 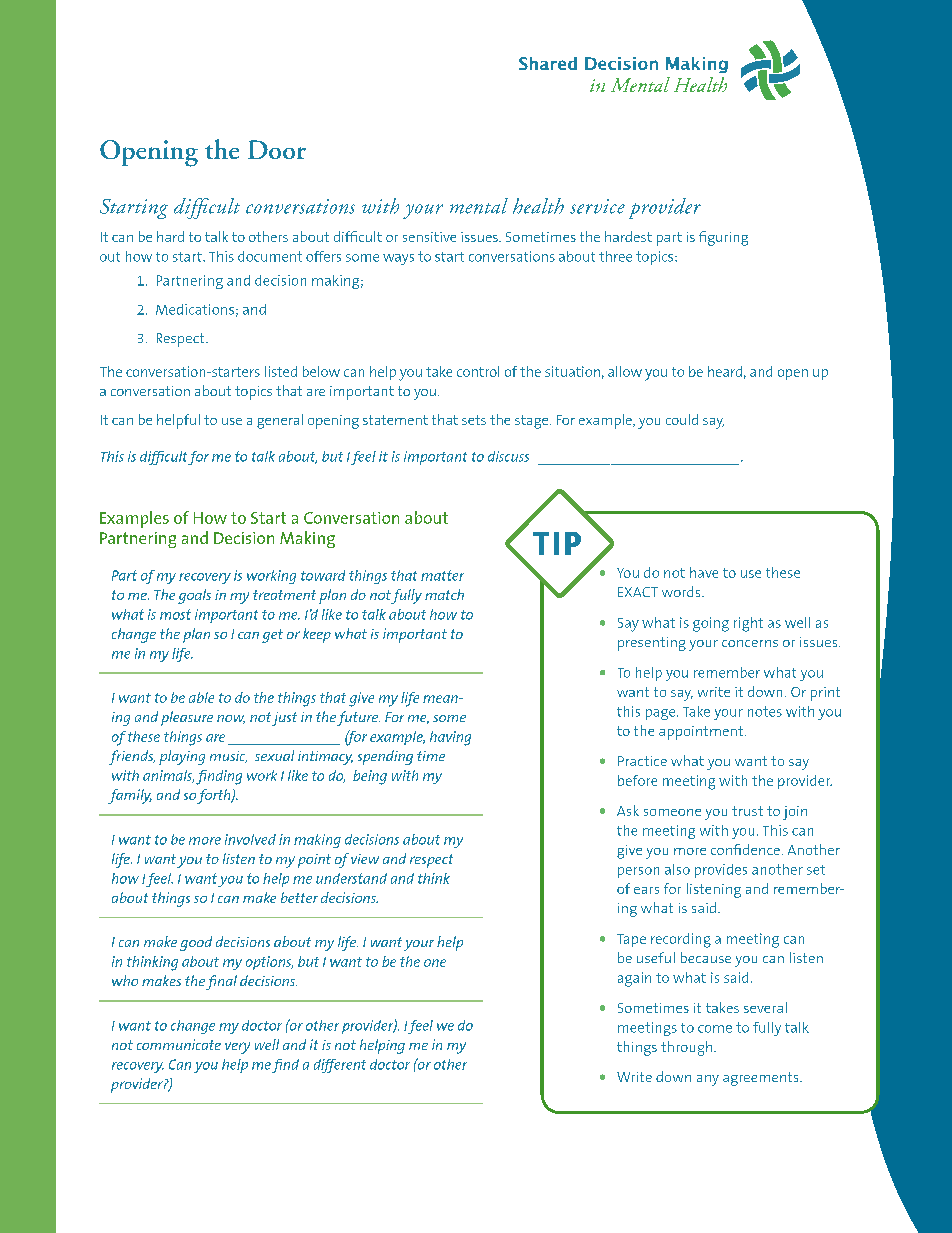 I want to click on communicate, so click(x=179, y=1044).
